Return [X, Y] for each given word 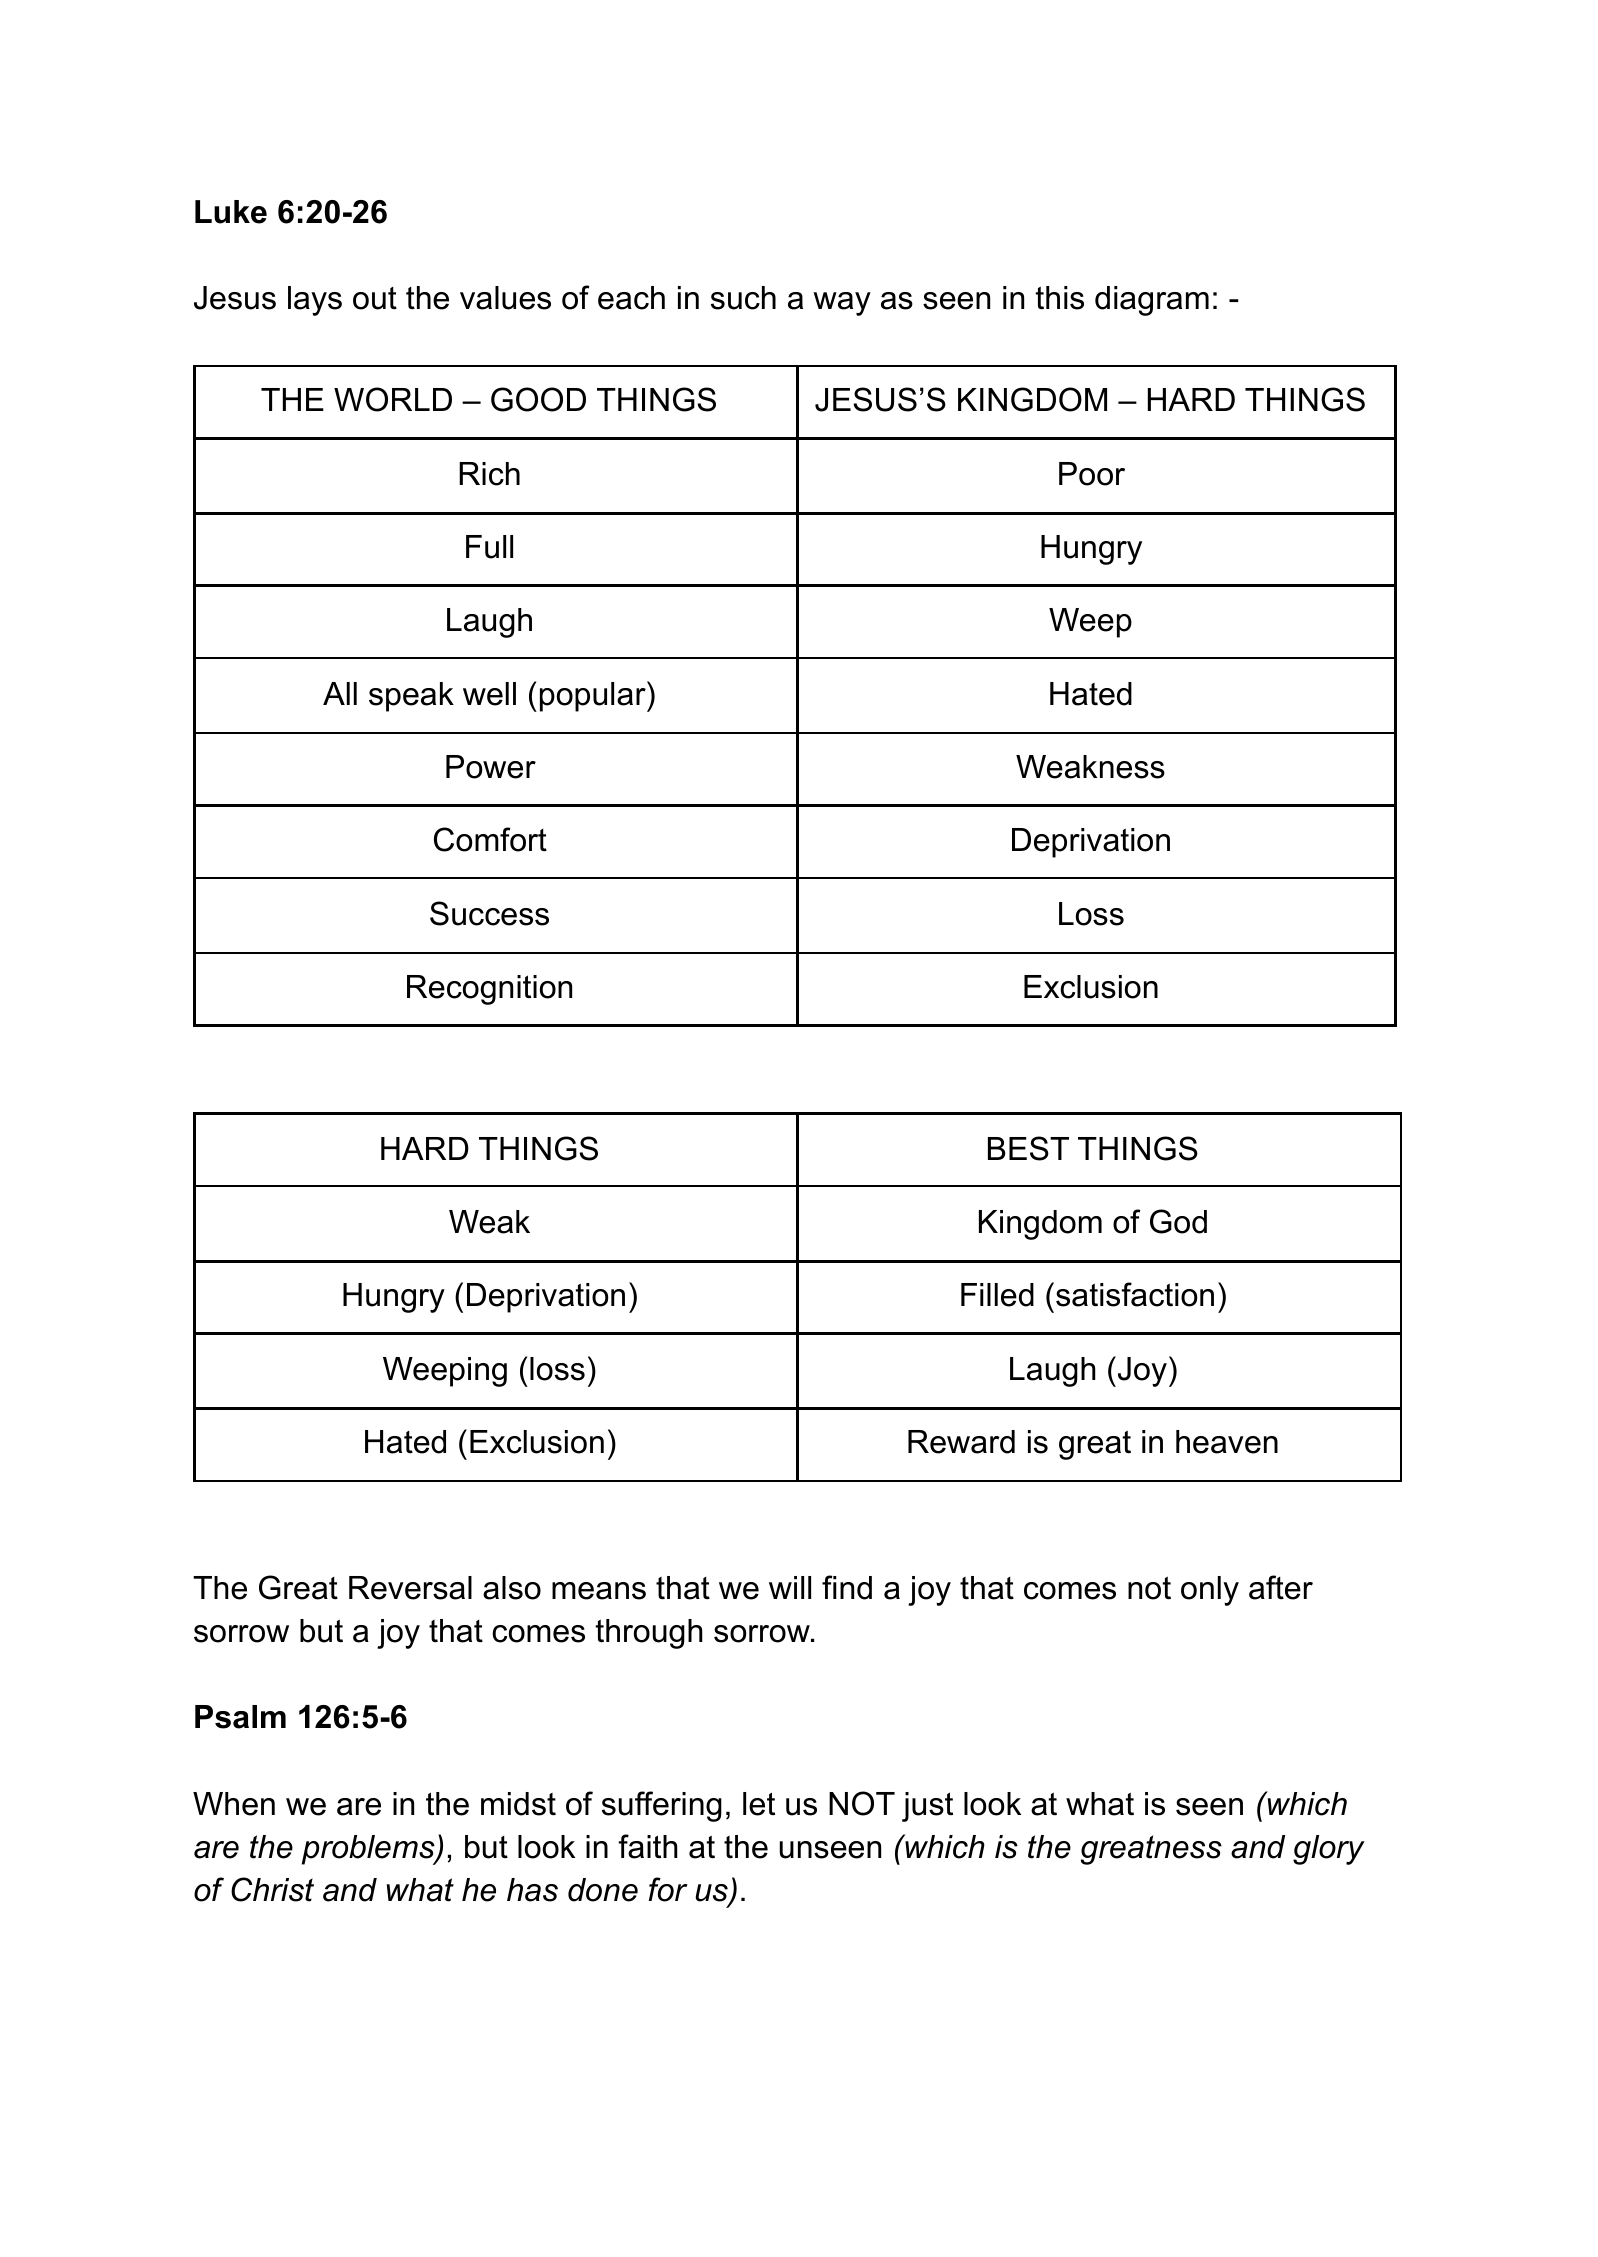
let [759, 1804]
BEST [1028, 1148]
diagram [1152, 301]
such [743, 298]
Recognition [489, 990]
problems [369, 1850]
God [1178, 1221]
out [375, 298]
